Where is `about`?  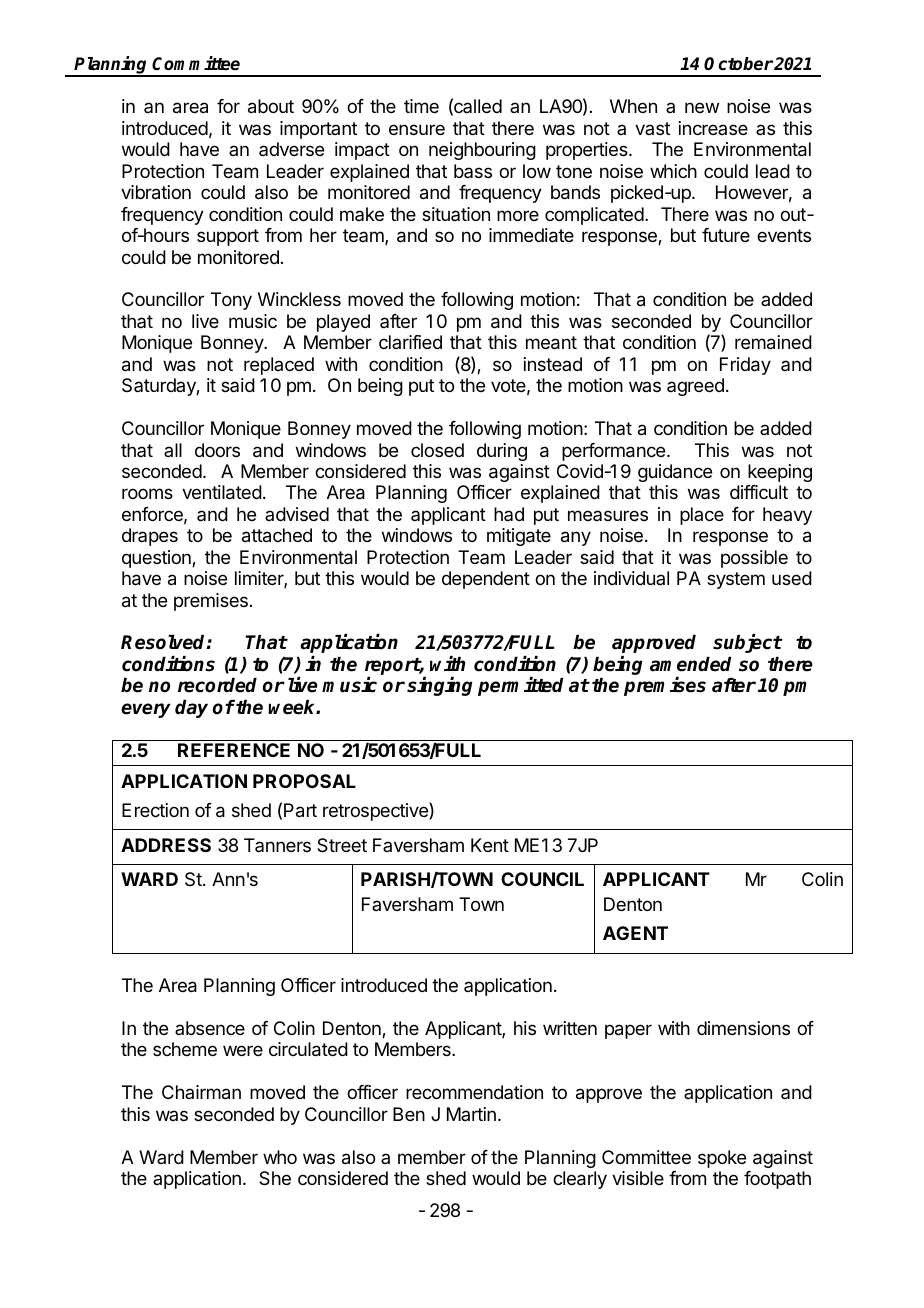
about is located at coordinates (271, 106).
